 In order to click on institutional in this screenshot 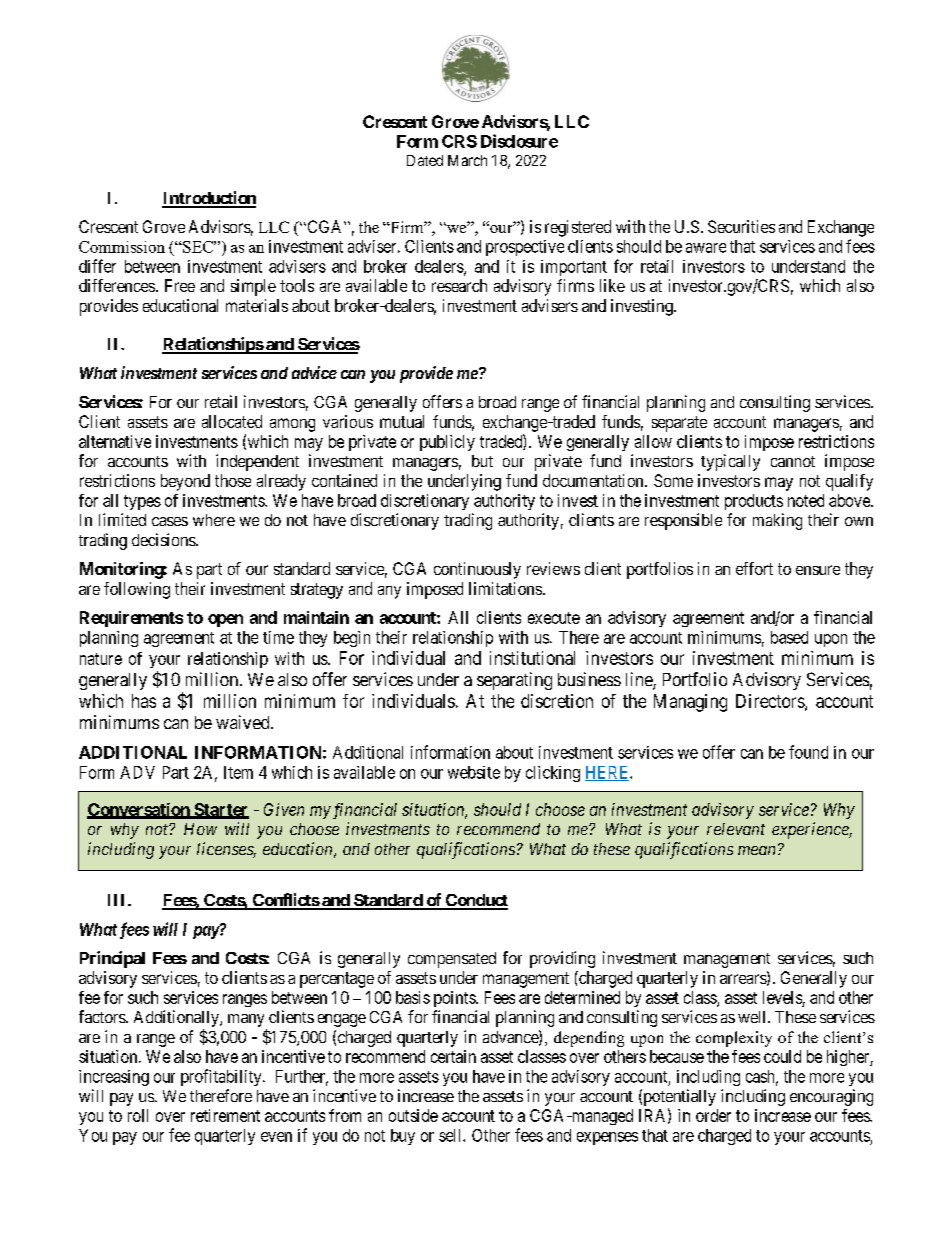, I will do `click(532, 658)`.
